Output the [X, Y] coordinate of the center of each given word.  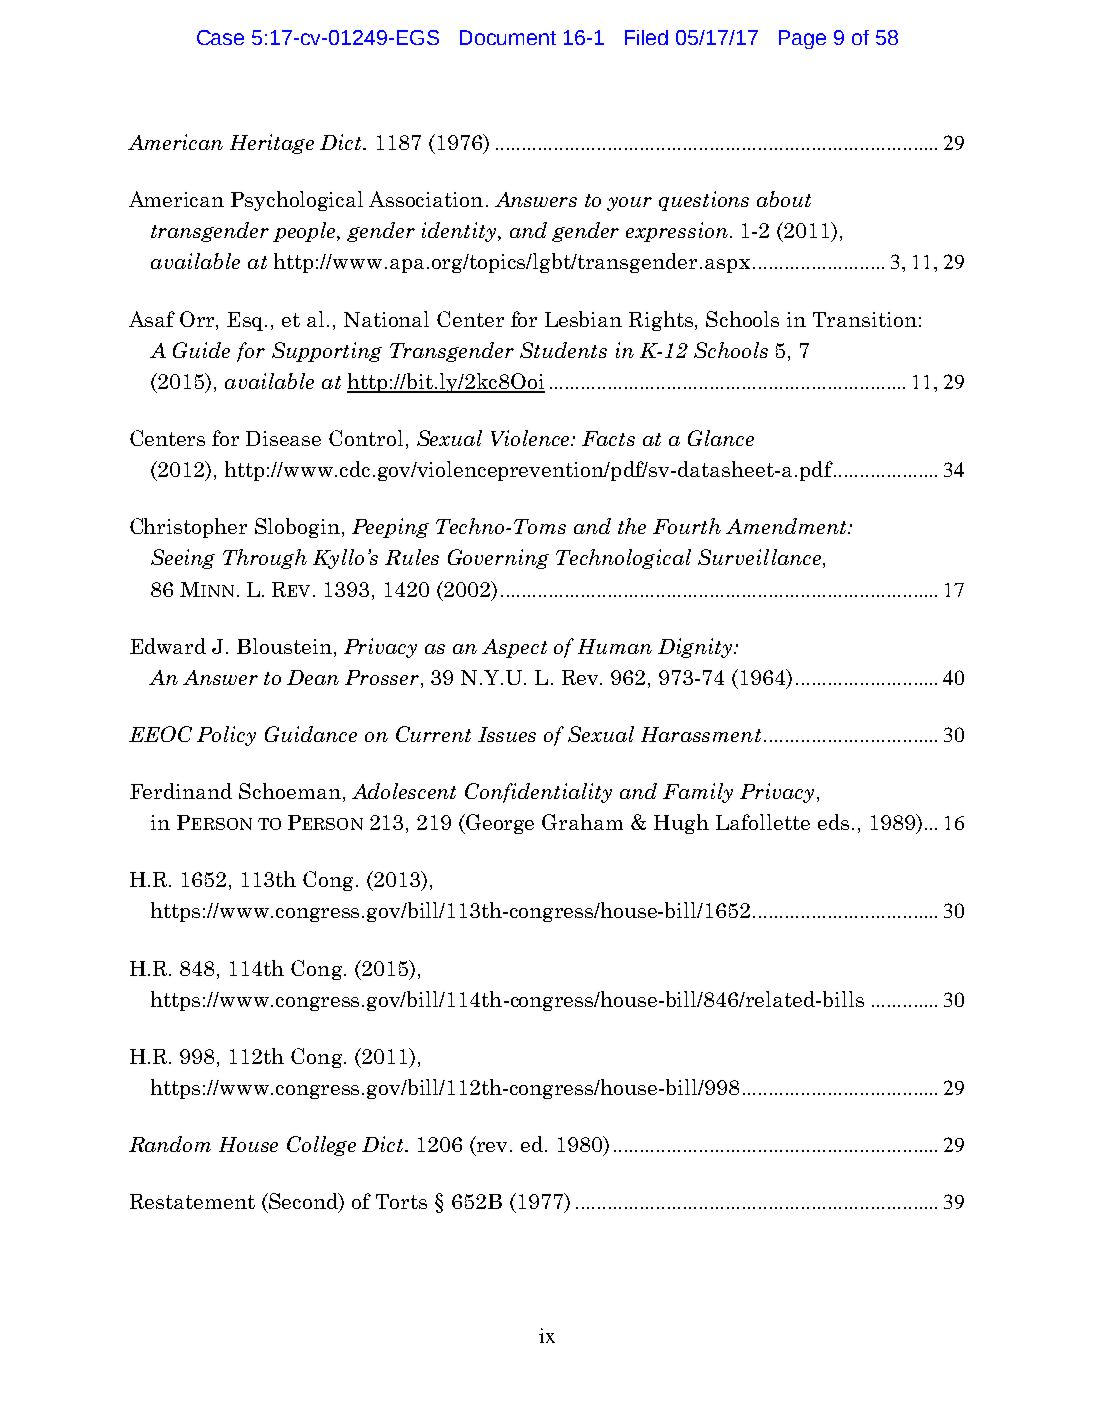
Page [802, 39]
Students [563, 350]
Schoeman [290, 791]
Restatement [192, 1201]
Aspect [514, 648]
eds [833, 822]
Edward [168, 646]
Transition [865, 319]
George [500, 824]
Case [220, 37]
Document [508, 37]
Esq [247, 321]
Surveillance [759, 557]
